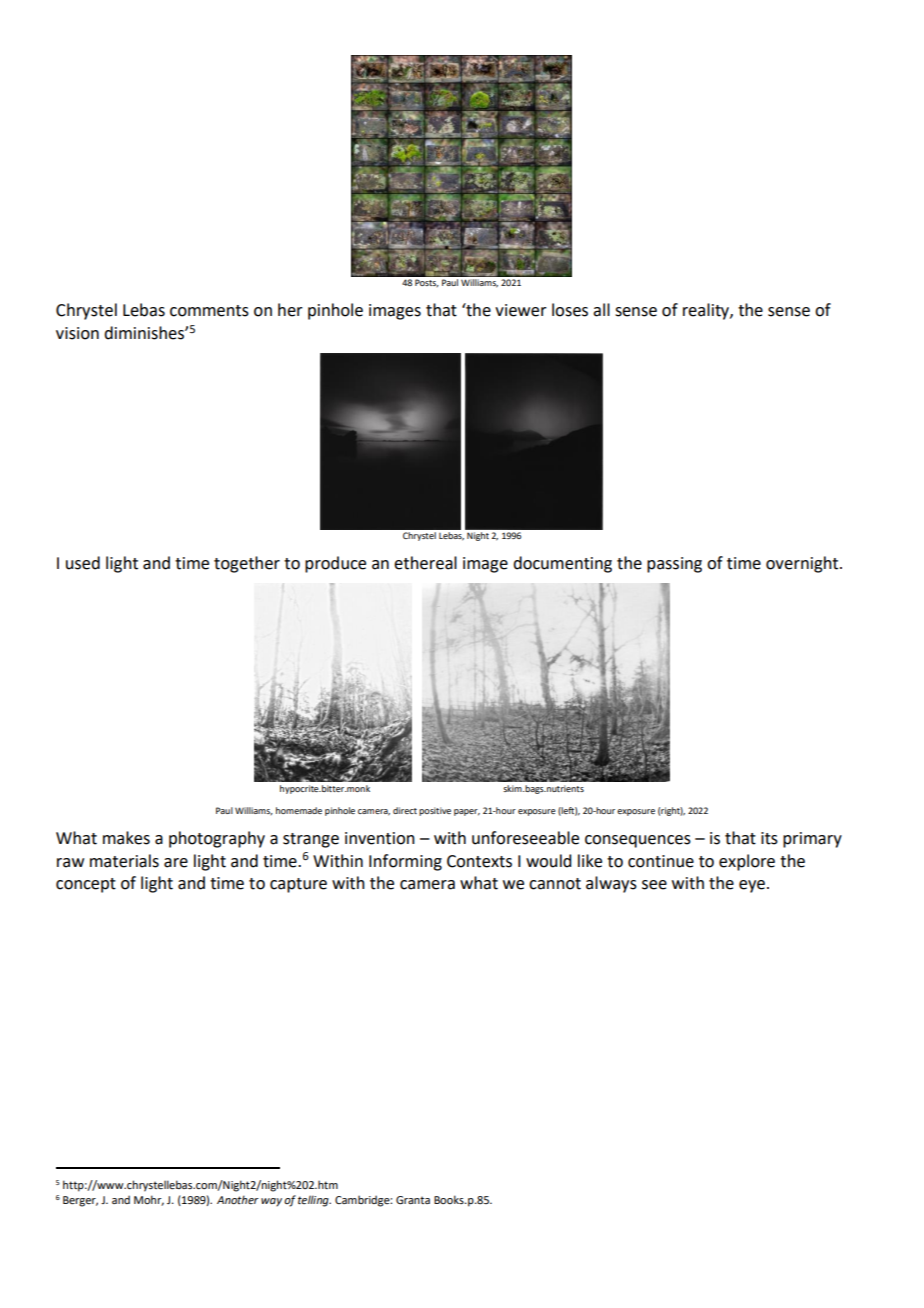 The image size is (924, 1308). I want to click on Another, so click(238, 1199).
